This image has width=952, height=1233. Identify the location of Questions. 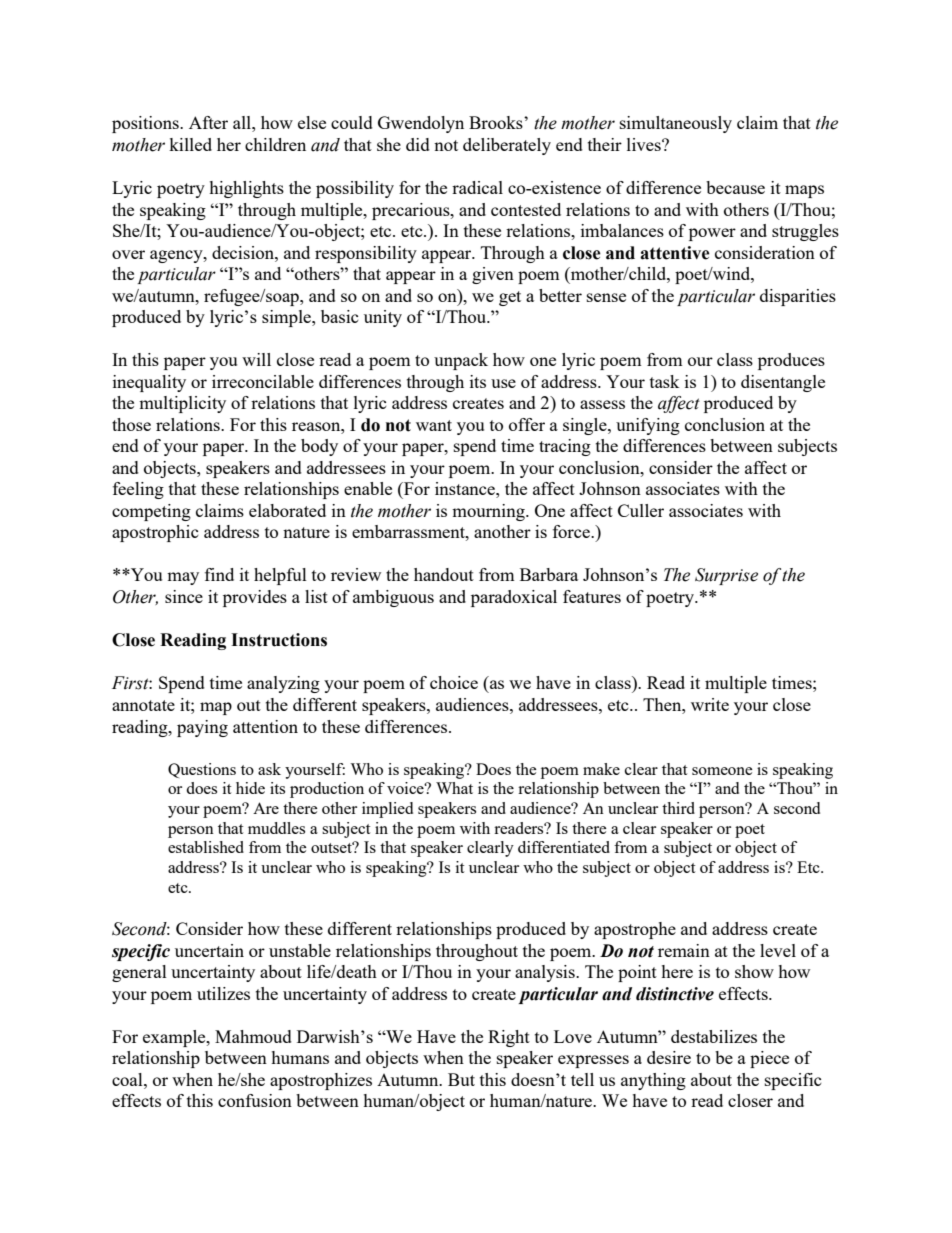
(202, 770).
